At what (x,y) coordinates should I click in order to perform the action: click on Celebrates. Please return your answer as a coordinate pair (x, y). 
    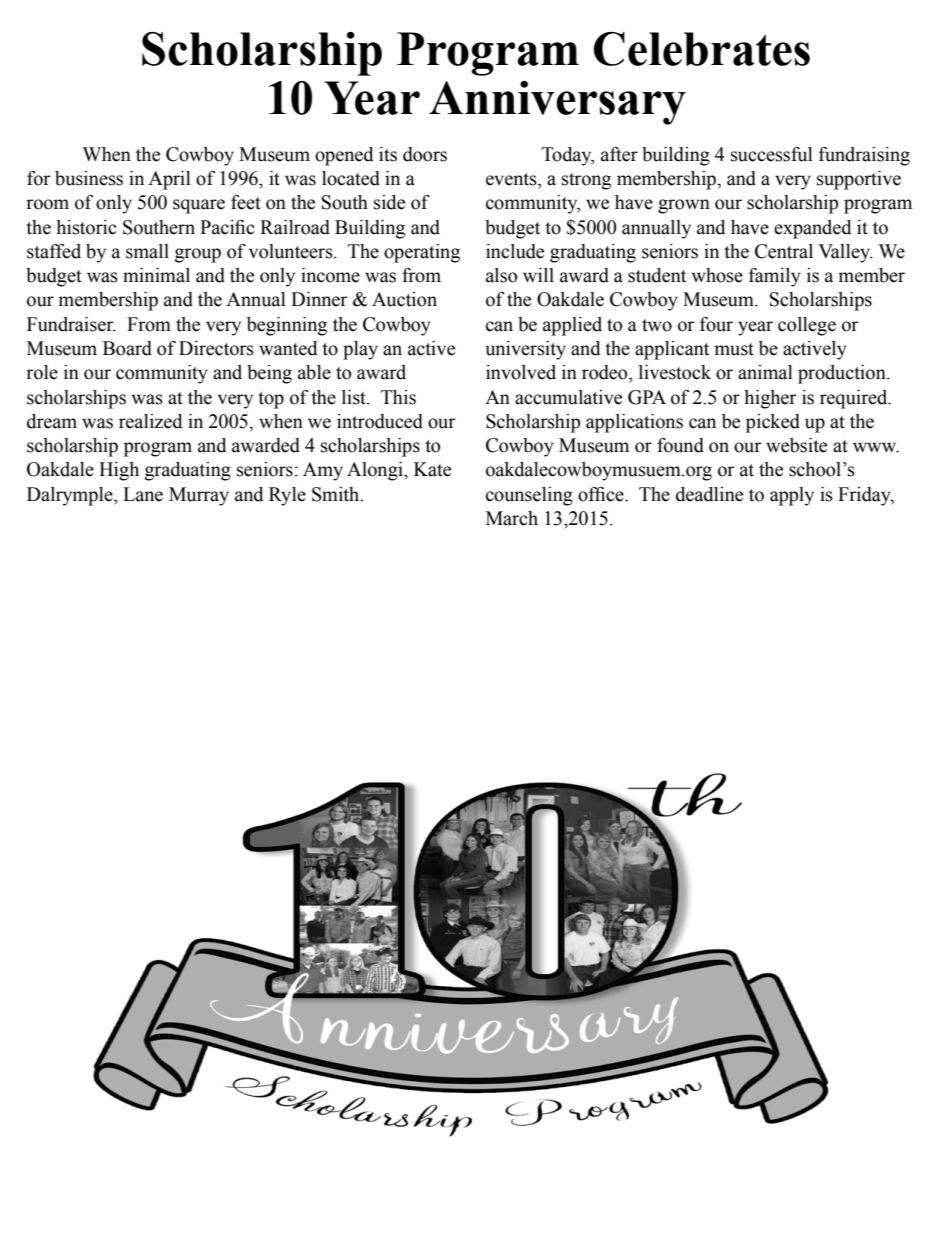
    Looking at the image, I should click on (701, 49).
